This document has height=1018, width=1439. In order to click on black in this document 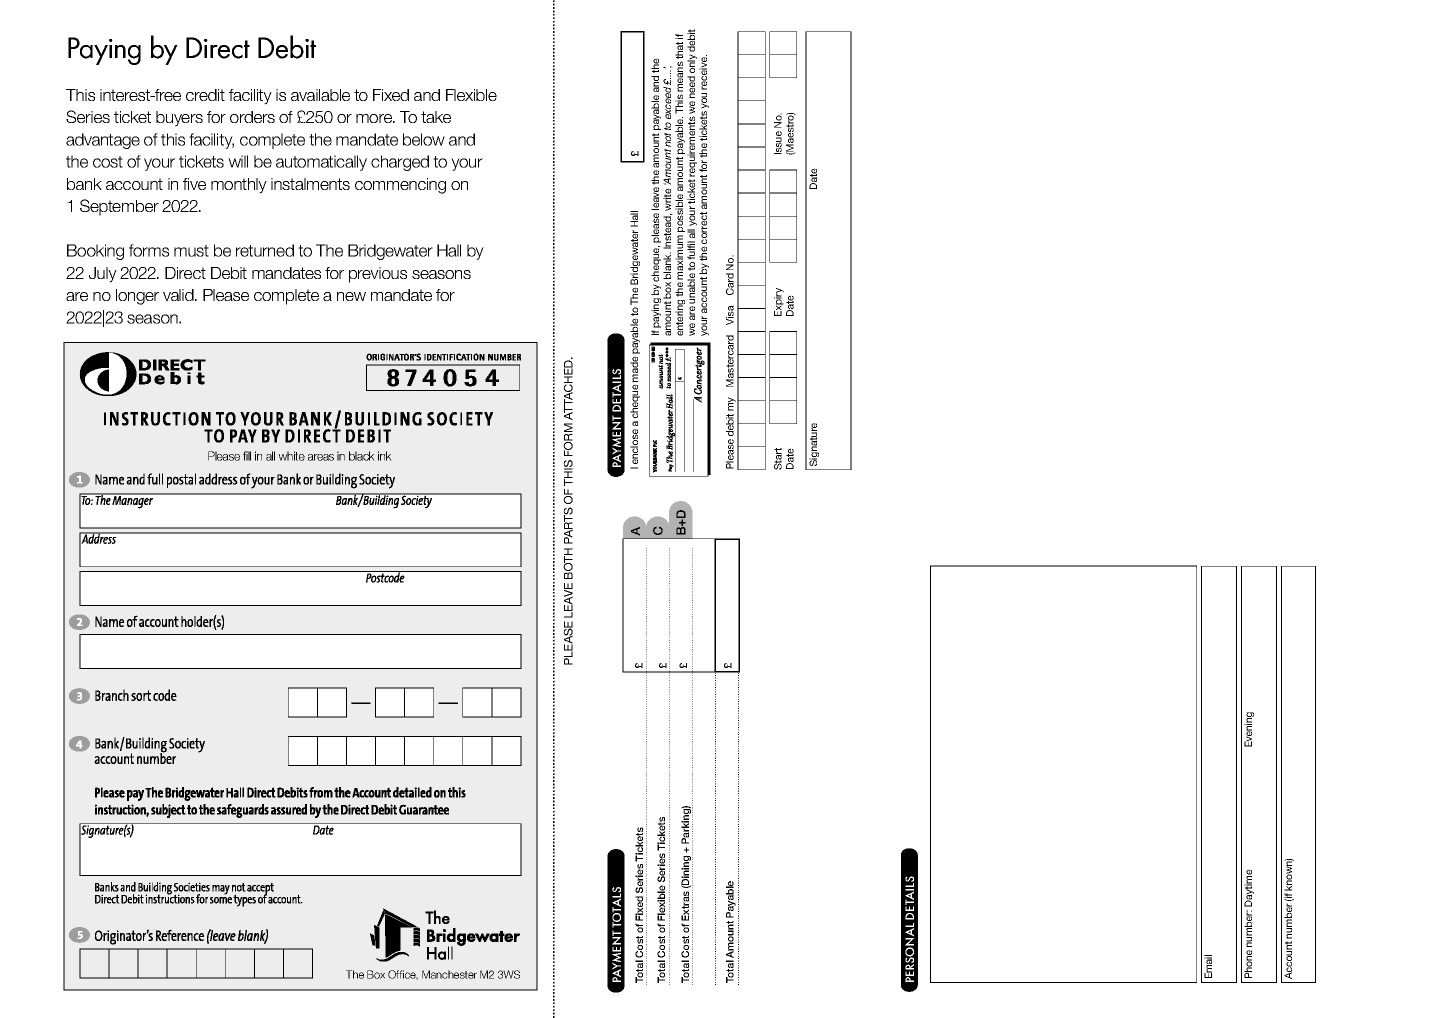, I will do `click(362, 456)`.
